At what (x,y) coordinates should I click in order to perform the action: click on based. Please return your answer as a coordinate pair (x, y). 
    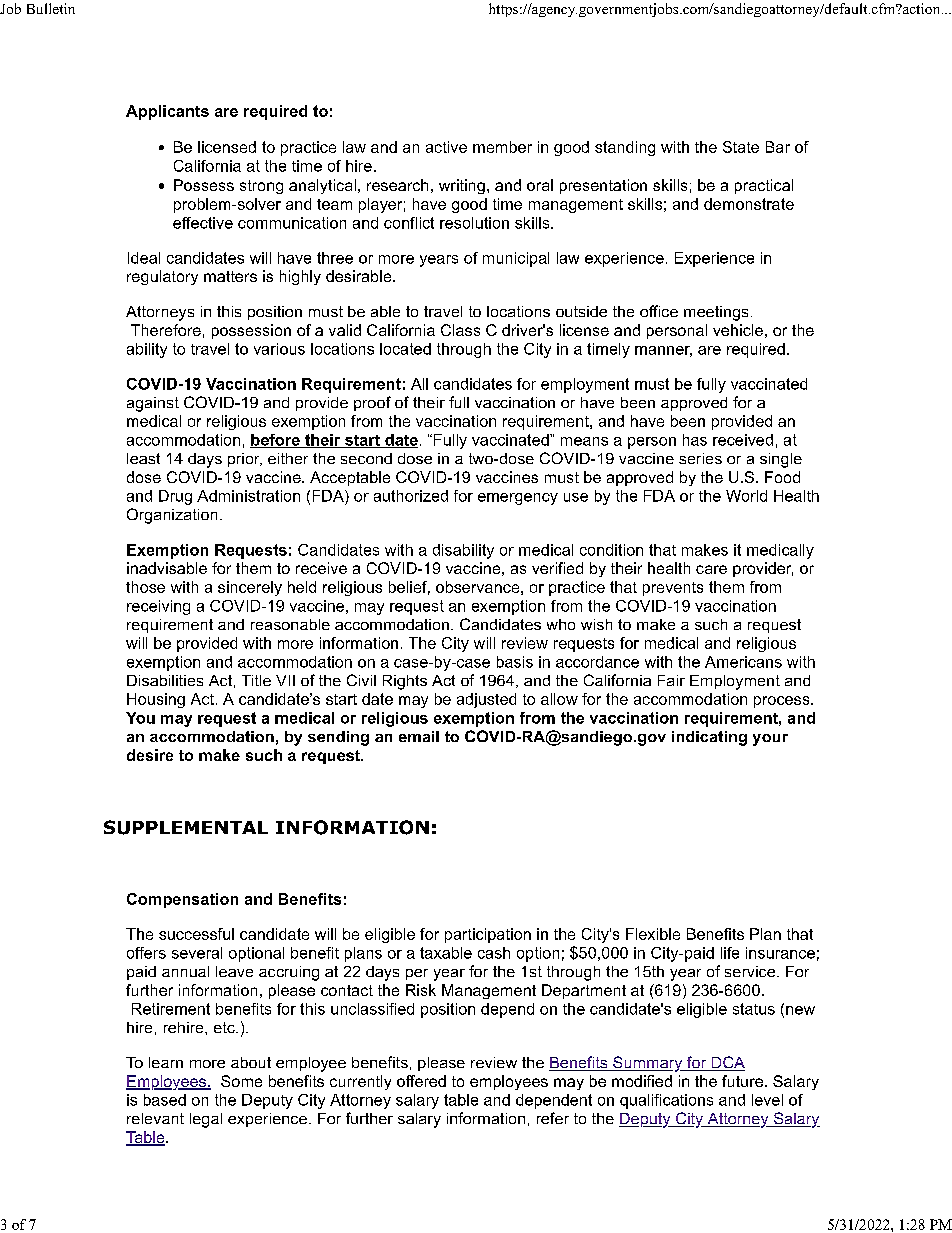
    Looking at the image, I should click on (165, 1100).
